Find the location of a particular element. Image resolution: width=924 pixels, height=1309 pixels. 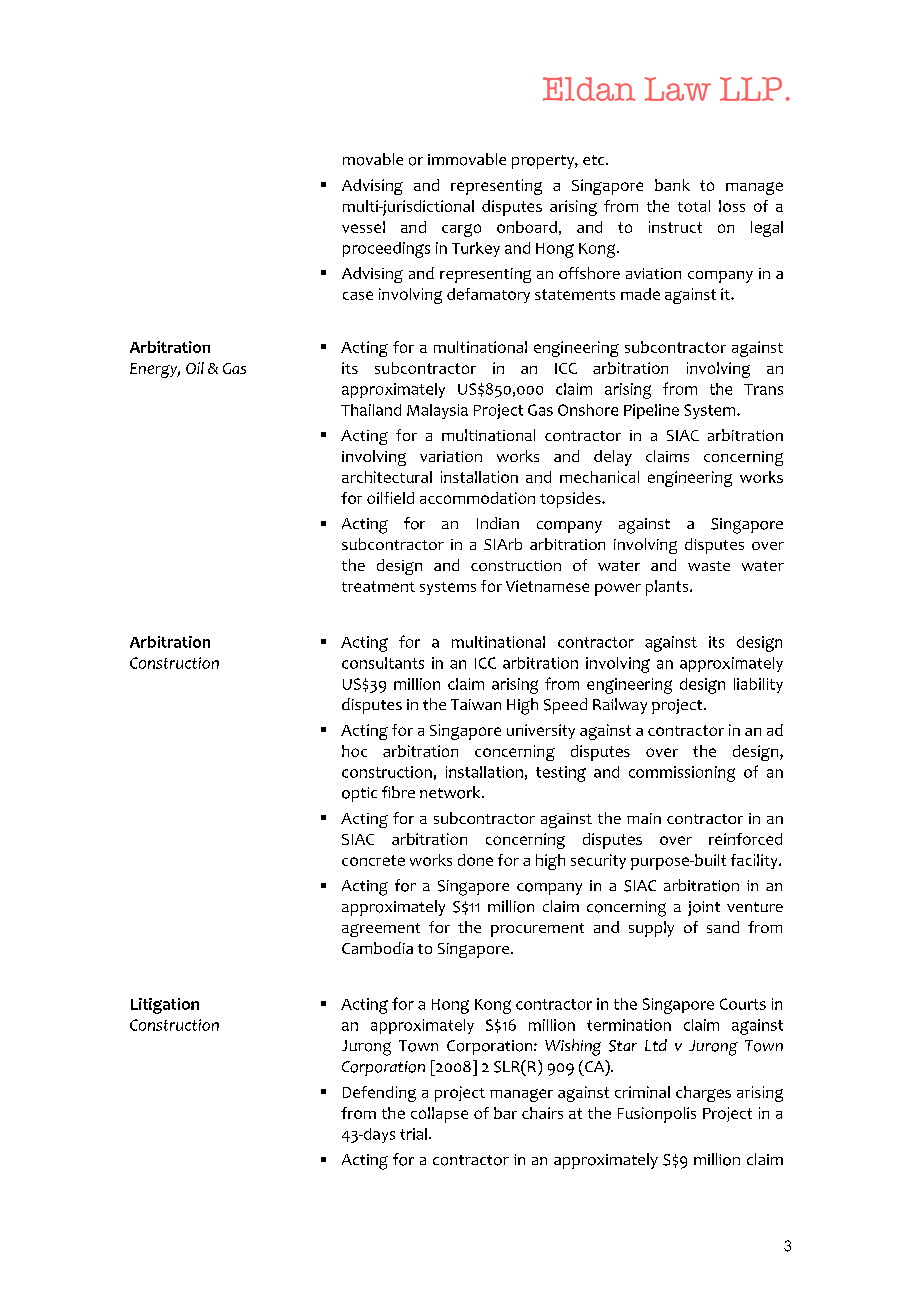

collapse is located at coordinates (439, 1115).
